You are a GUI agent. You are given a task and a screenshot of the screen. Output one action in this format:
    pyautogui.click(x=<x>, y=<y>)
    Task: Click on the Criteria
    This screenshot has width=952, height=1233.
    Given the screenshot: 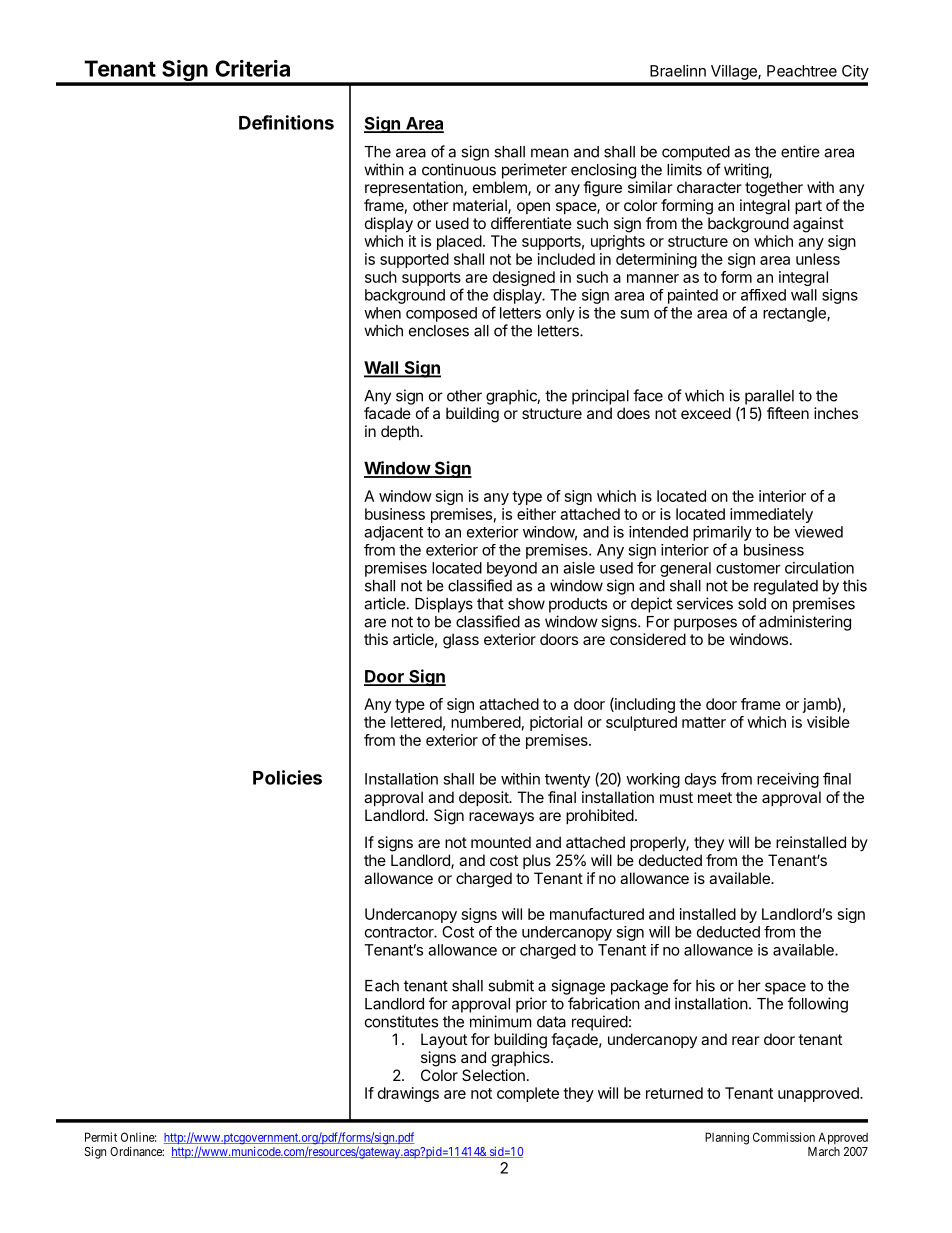 What is the action you would take?
    pyautogui.click(x=252, y=68)
